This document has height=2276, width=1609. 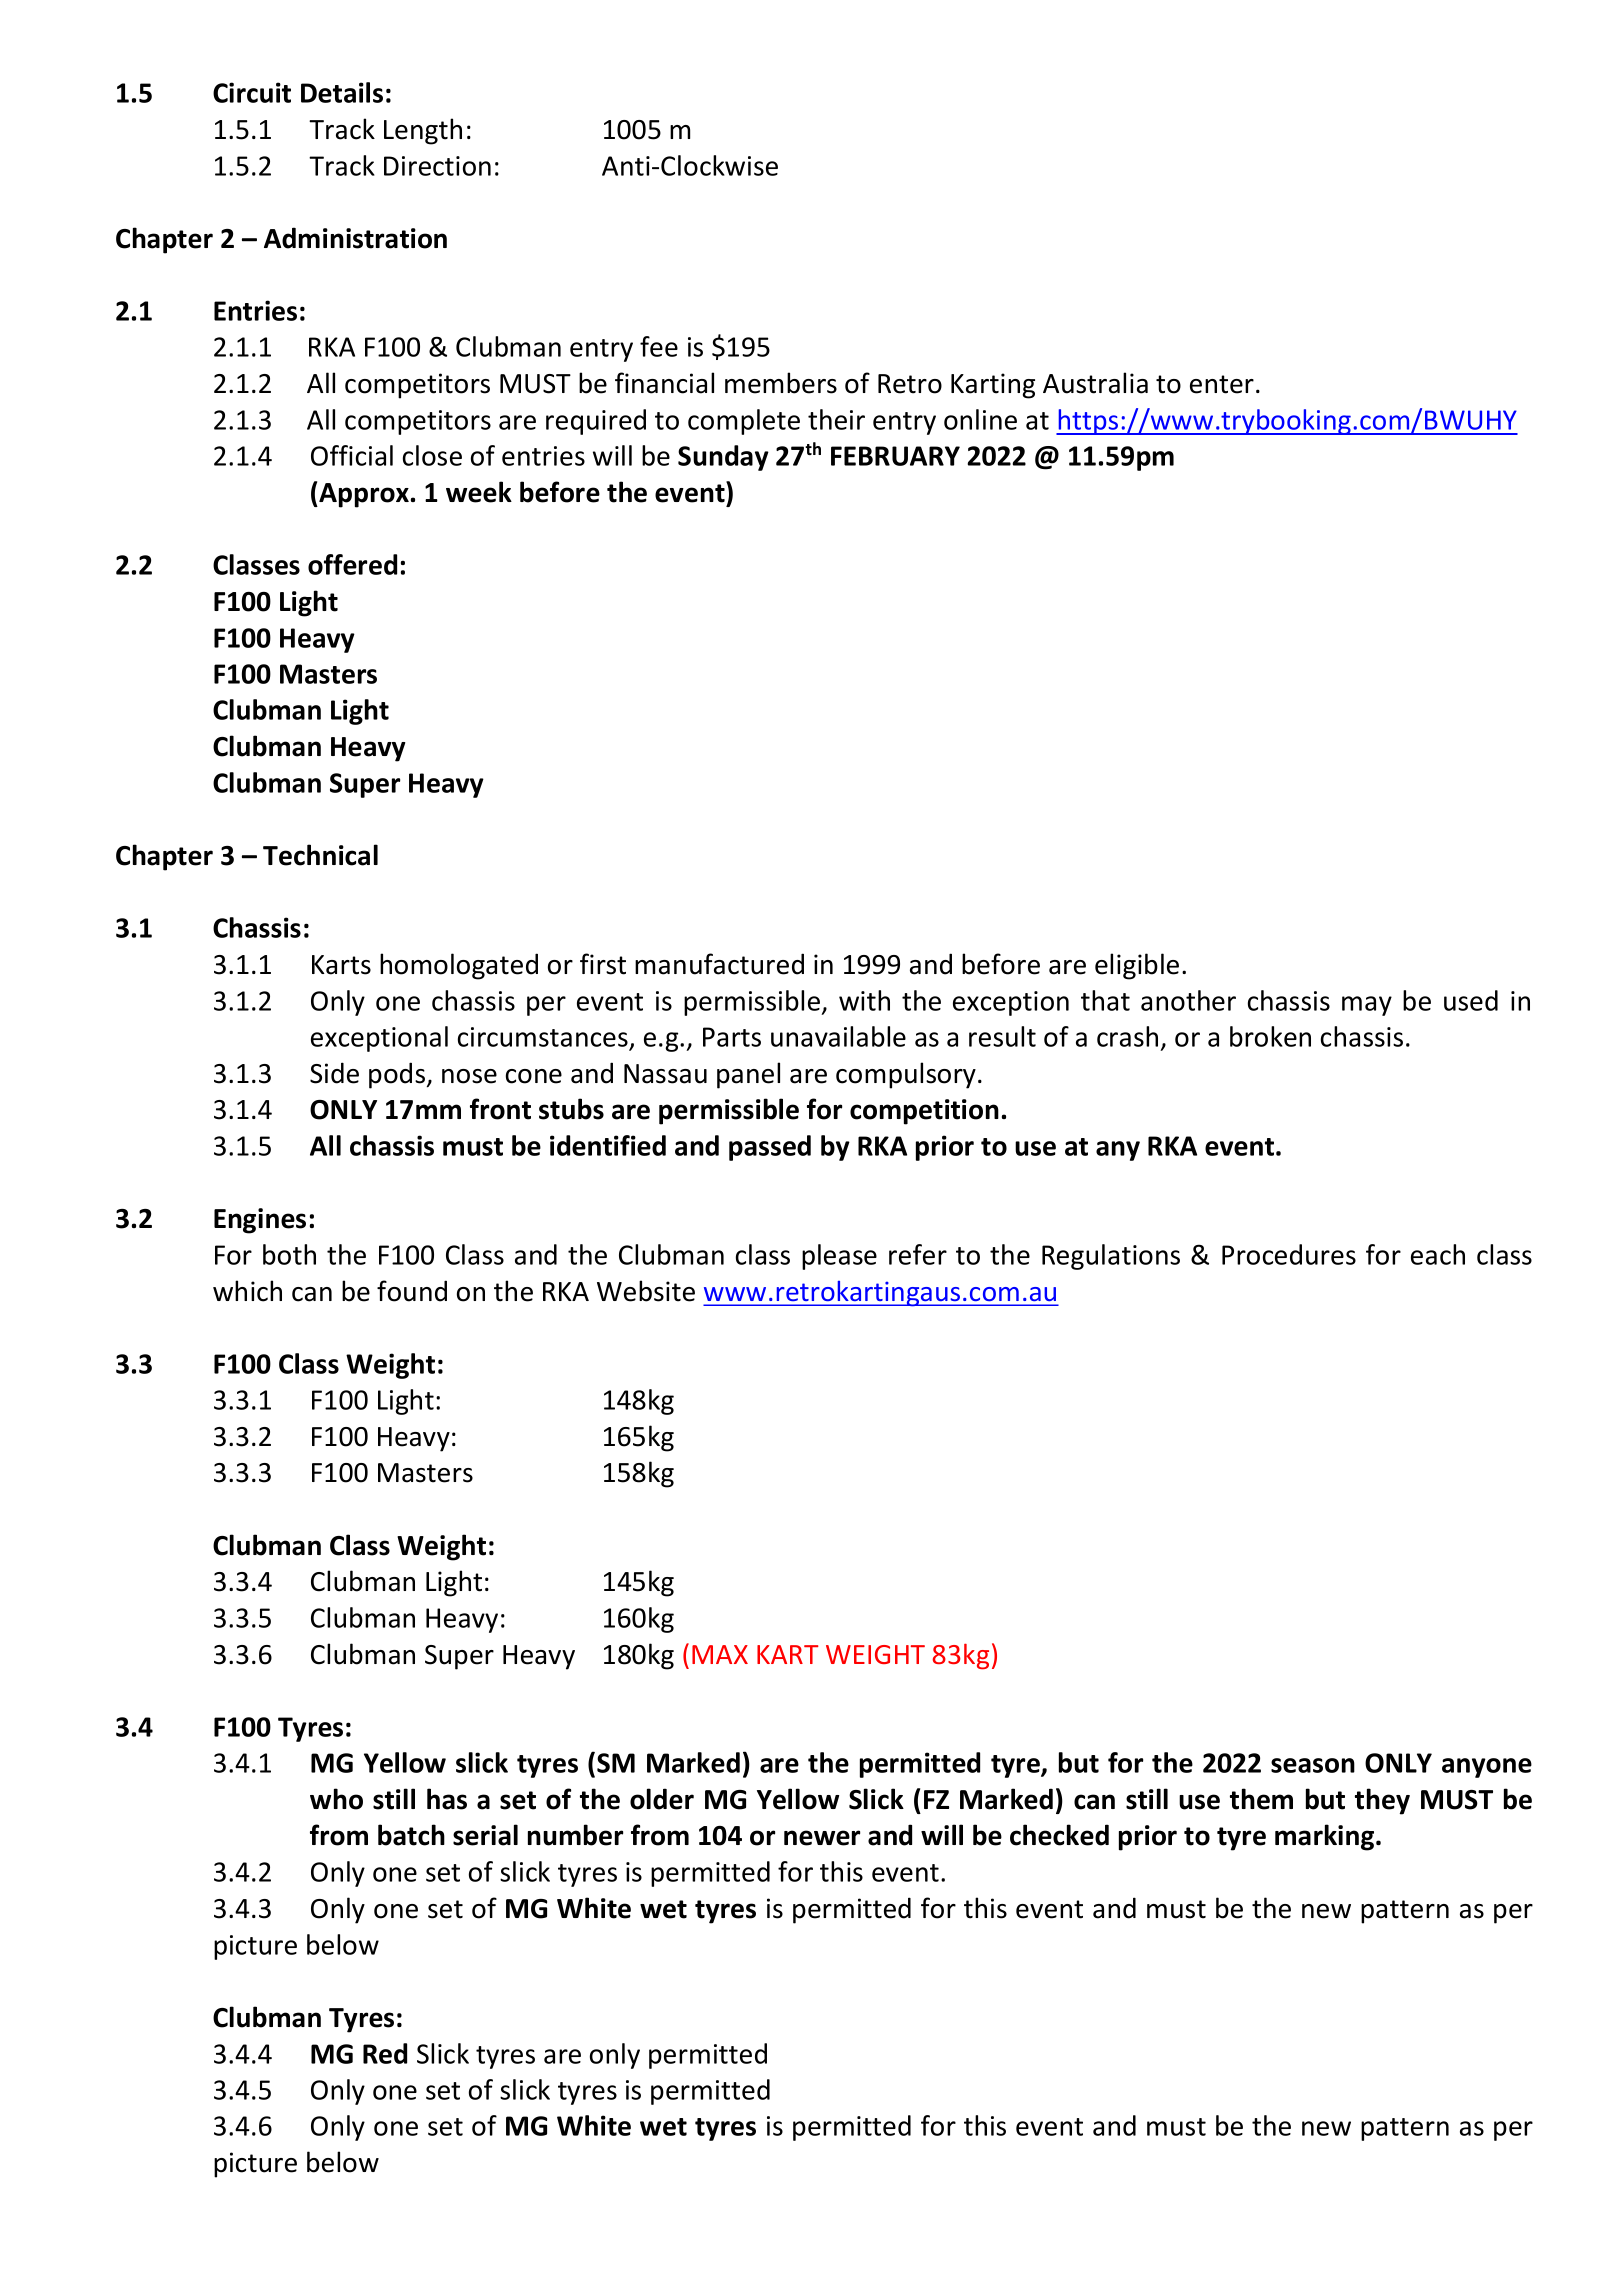 What do you see at coordinates (1137, 966) in the document?
I see `eligible` at bounding box center [1137, 966].
